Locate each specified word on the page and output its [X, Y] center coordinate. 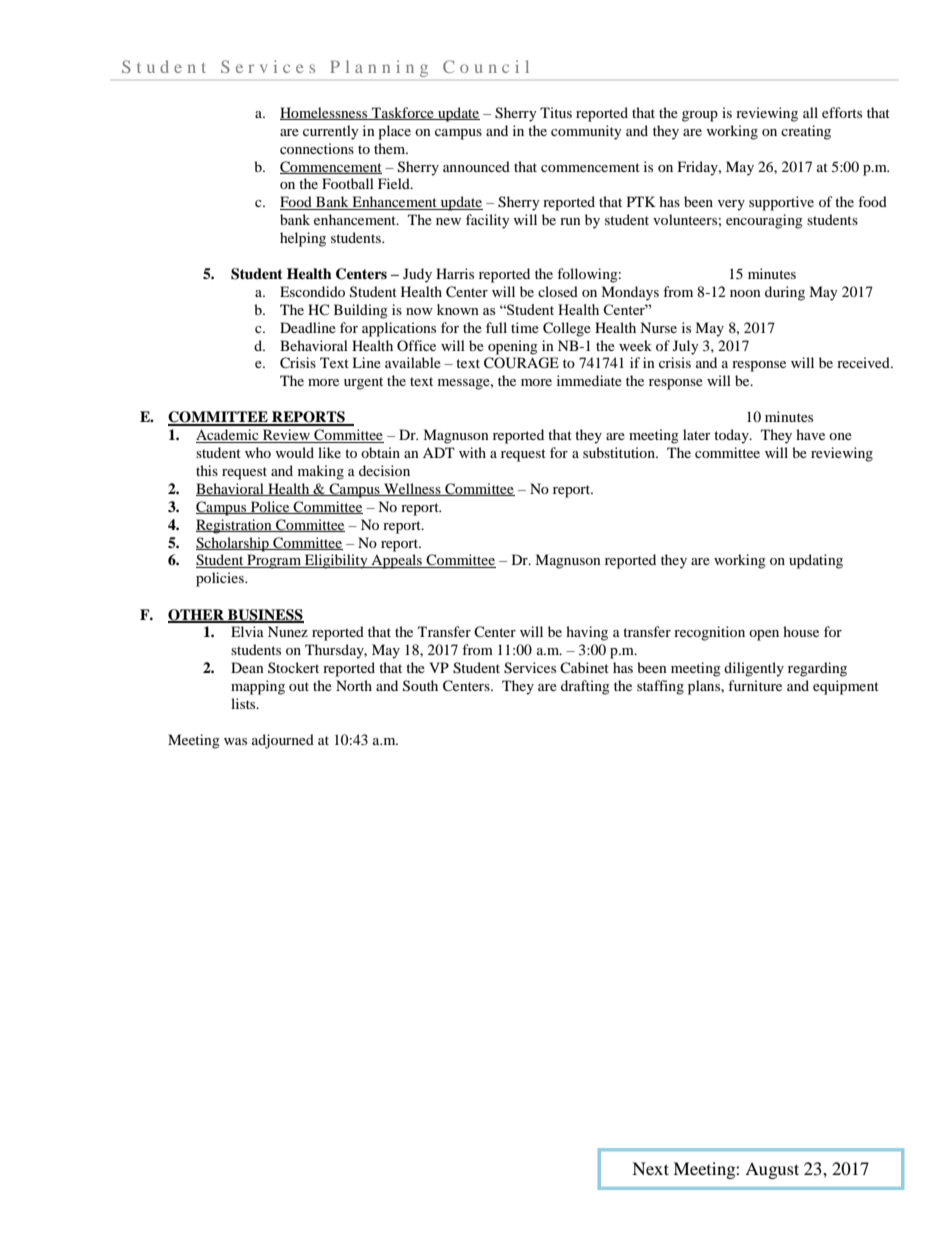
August [772, 1170]
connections [317, 148]
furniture [755, 685]
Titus [556, 112]
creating [806, 132]
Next [650, 1168]
